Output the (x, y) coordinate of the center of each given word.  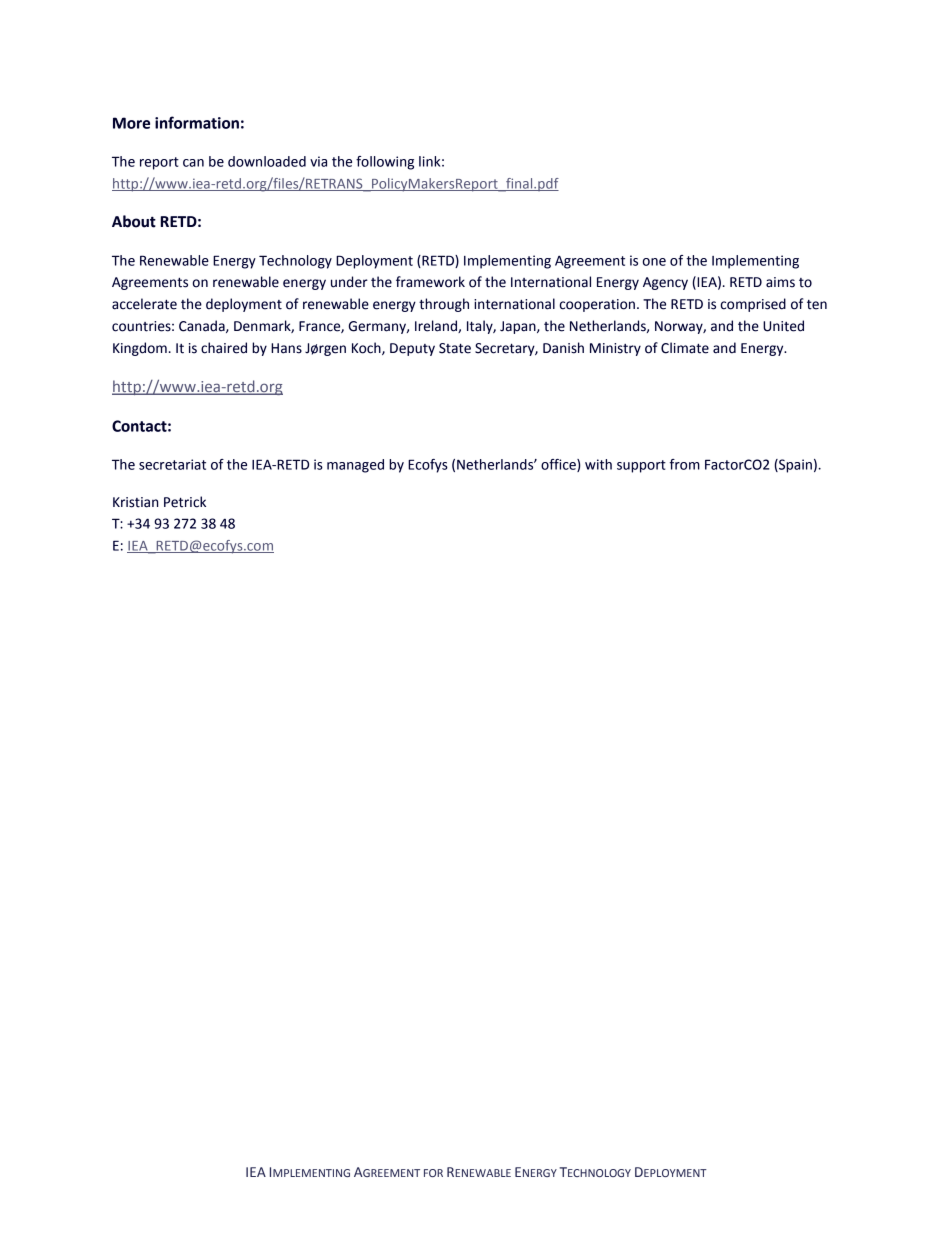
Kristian (135, 502)
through (444, 305)
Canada (203, 326)
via (318, 161)
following (385, 163)
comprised (753, 305)
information (197, 122)
